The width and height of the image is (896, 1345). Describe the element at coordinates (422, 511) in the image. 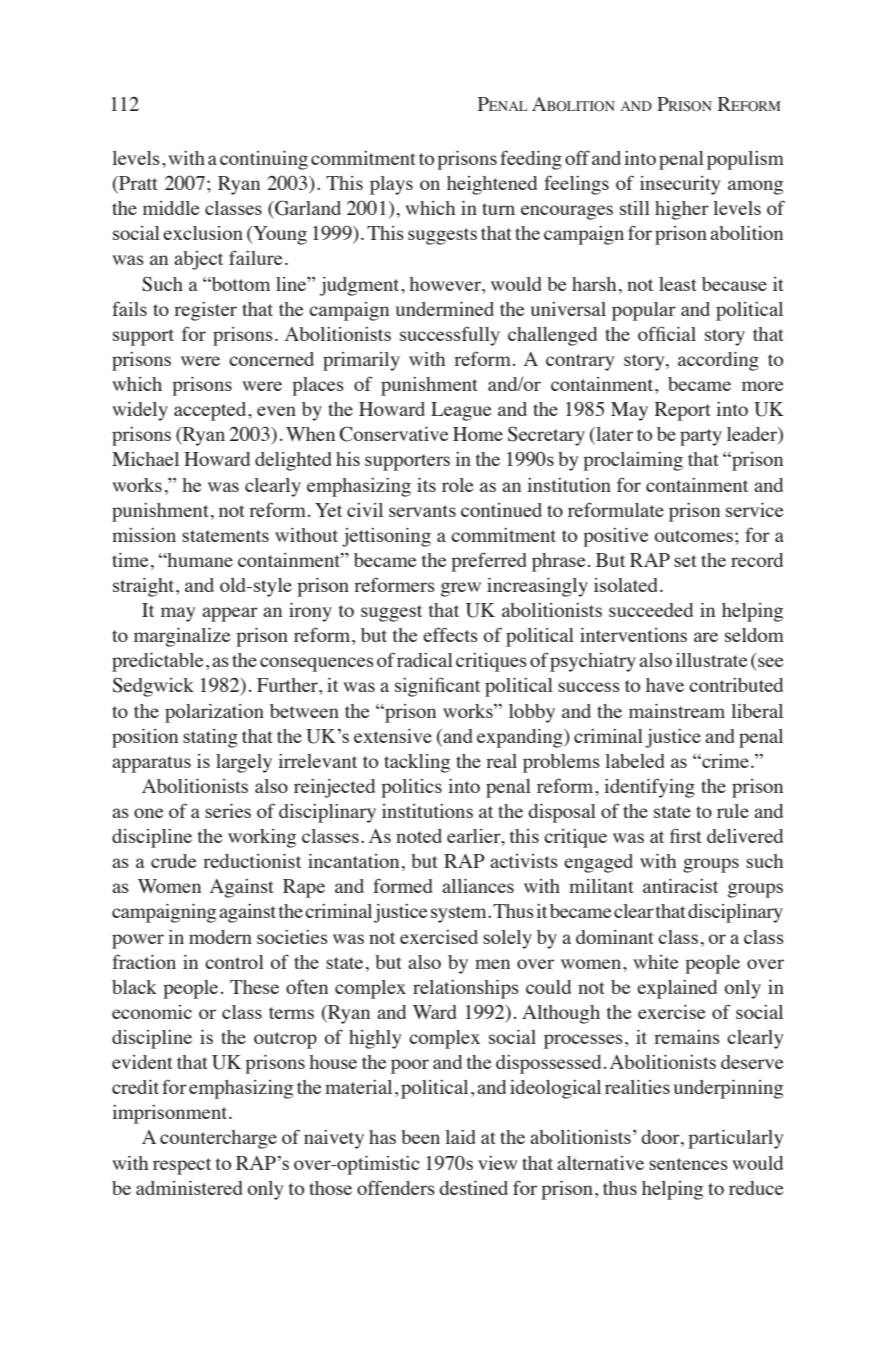

I see `servants` at that location.
